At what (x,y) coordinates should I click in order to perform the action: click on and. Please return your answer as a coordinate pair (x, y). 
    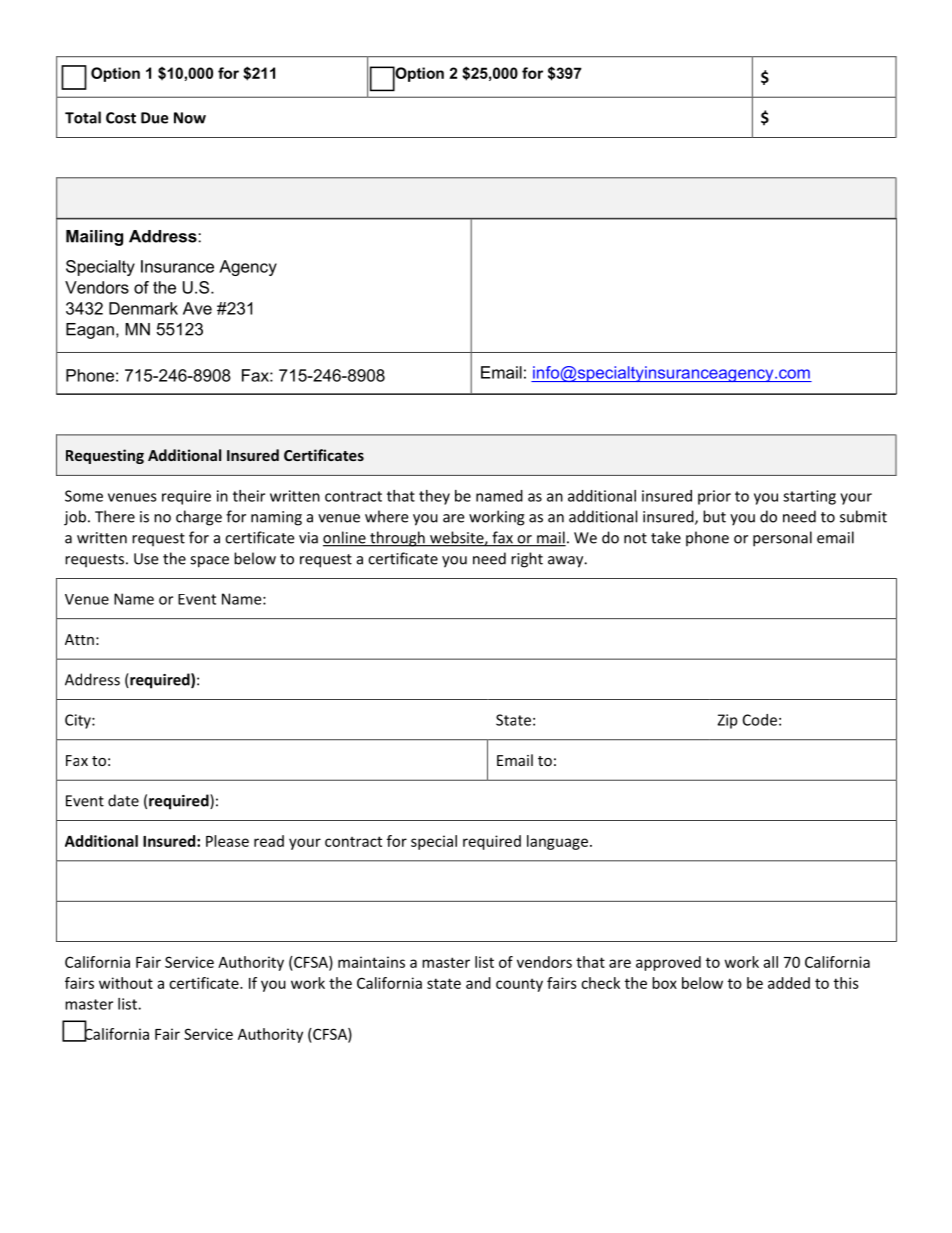
    Looking at the image, I should click on (478, 983).
